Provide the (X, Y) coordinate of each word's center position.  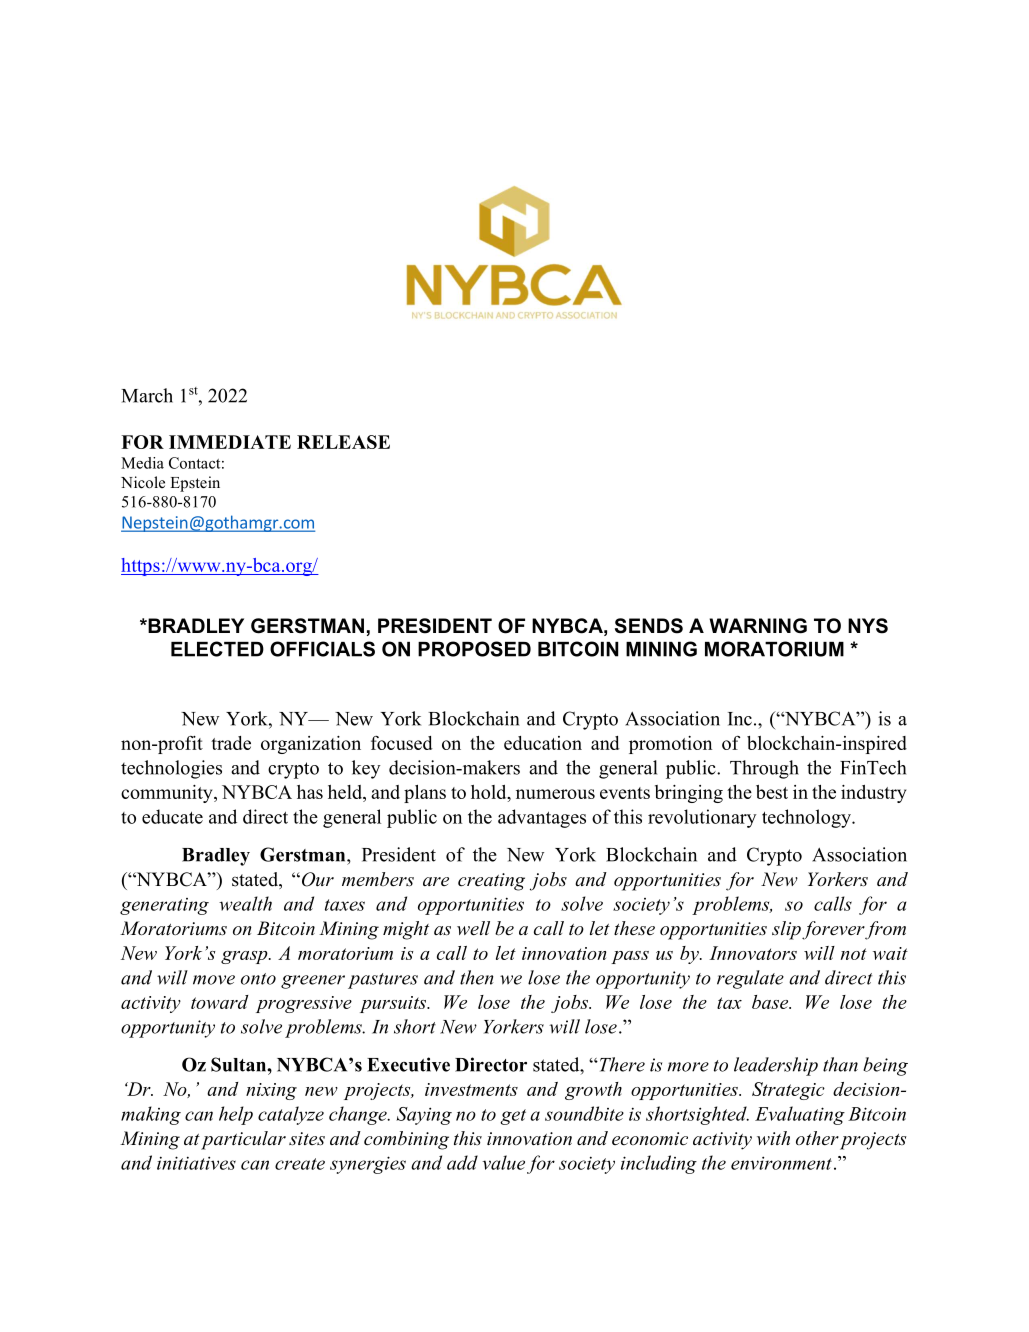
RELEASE (343, 442)
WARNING (758, 626)
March (147, 395)
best (772, 792)
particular (243, 1140)
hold (490, 793)
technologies (171, 769)
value (503, 1162)
